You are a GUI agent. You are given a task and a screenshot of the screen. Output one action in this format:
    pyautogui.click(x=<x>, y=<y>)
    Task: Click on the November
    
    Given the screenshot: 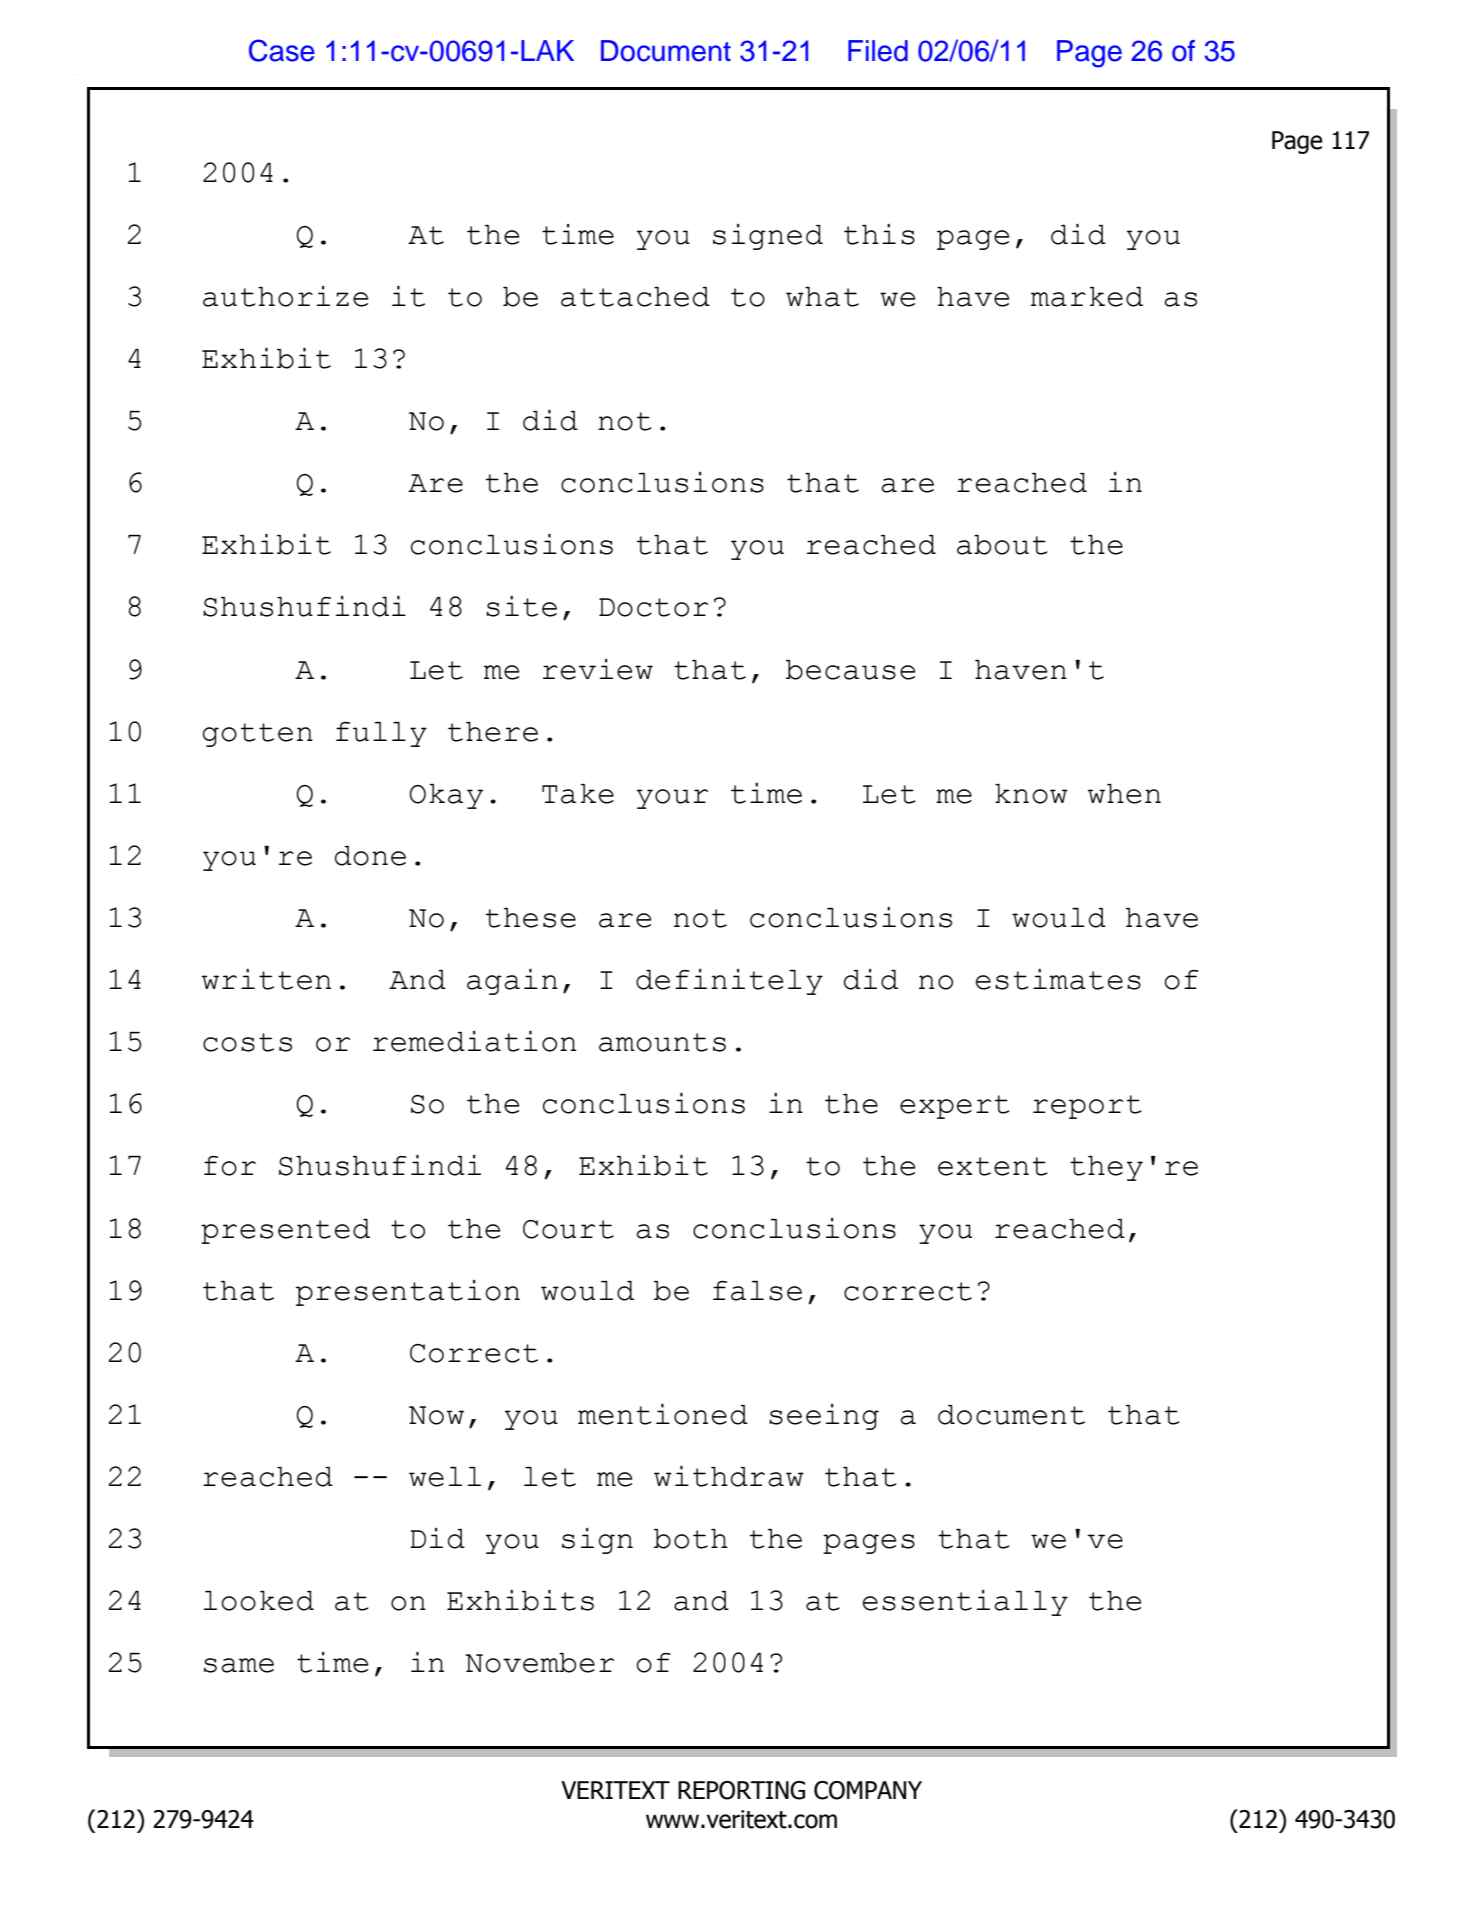 What is the action you would take?
    pyautogui.click(x=539, y=1663)
